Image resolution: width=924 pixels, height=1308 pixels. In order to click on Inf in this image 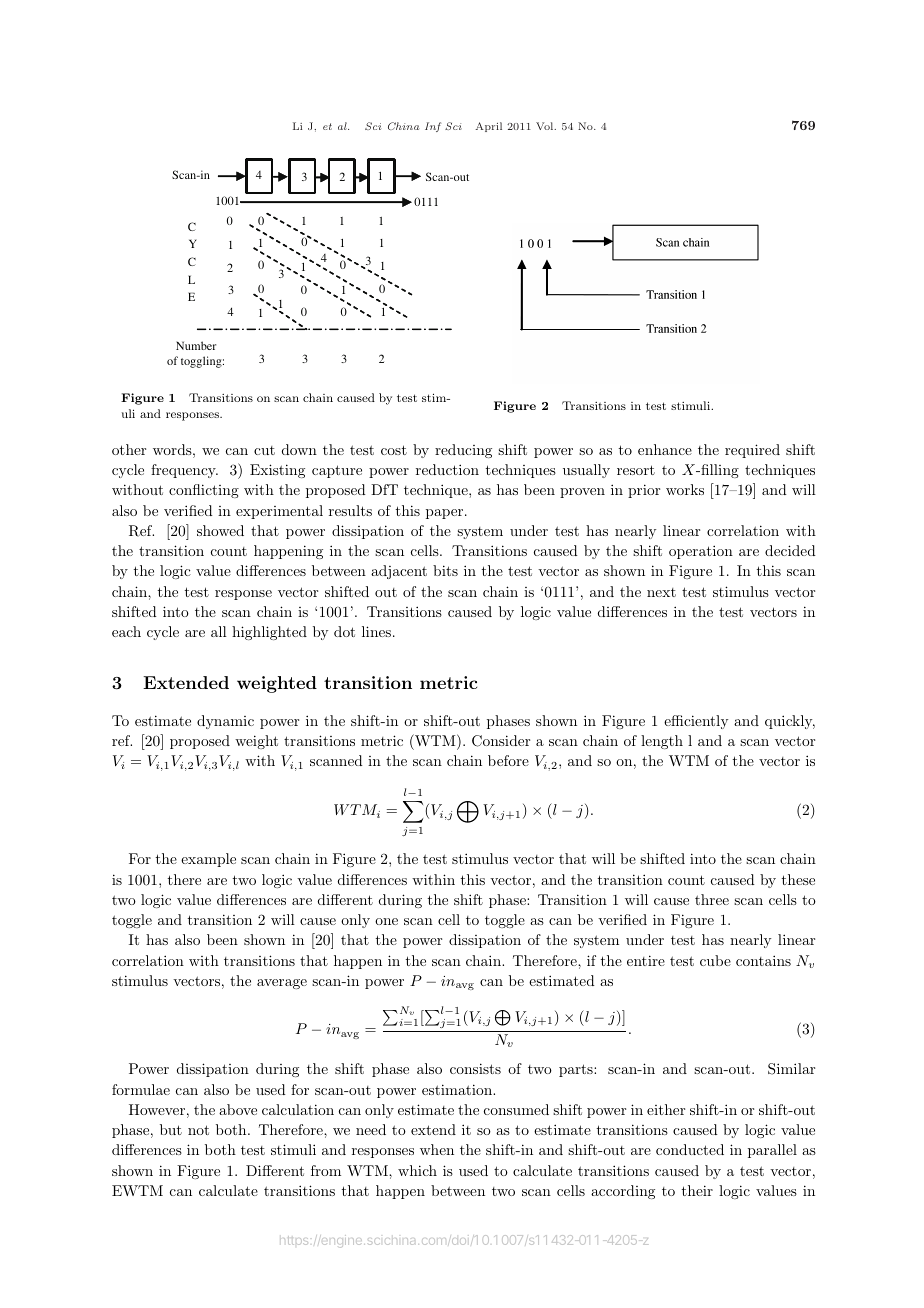, I will do `click(433, 127)`.
